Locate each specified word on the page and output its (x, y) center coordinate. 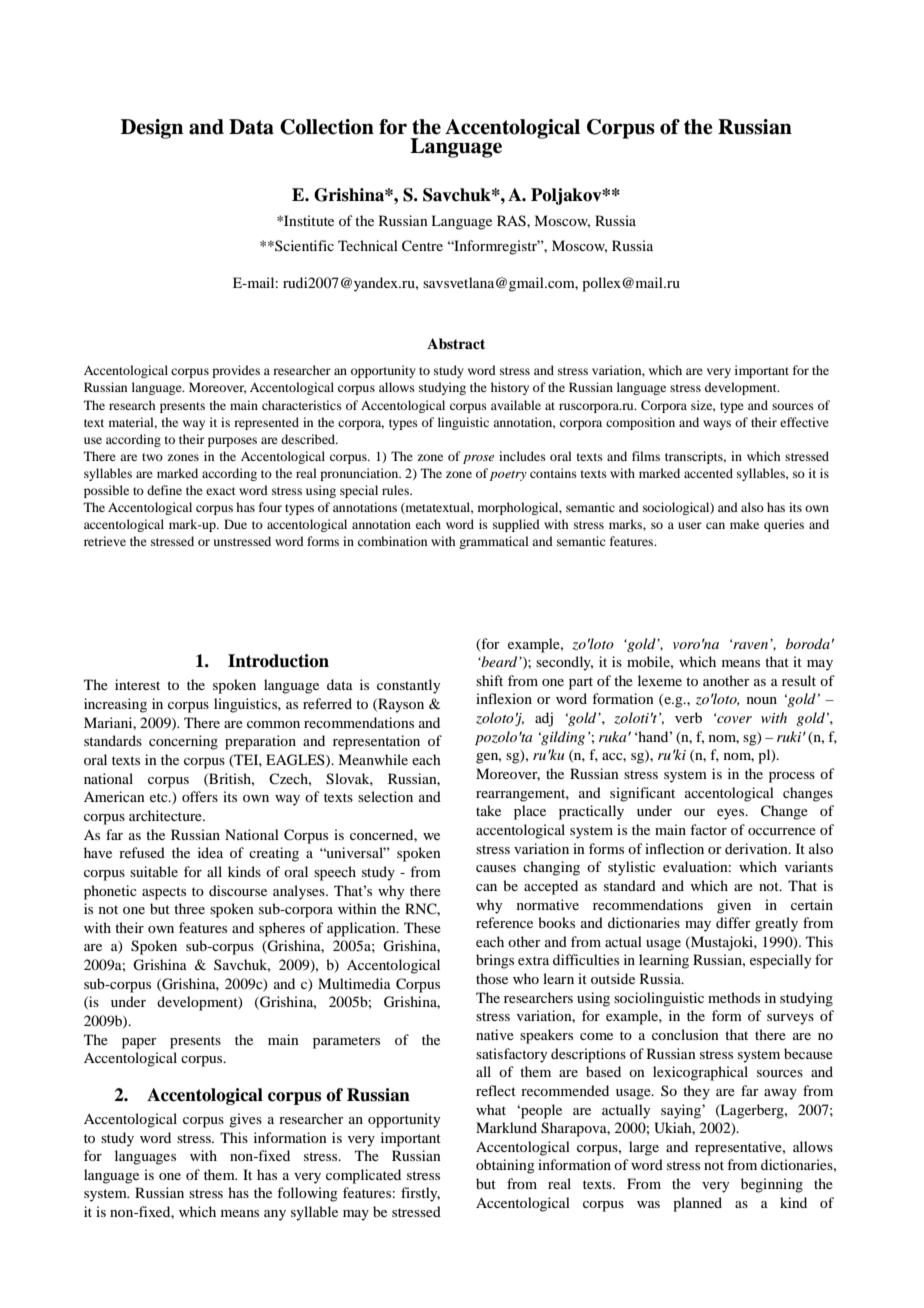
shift (489, 680)
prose (478, 459)
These (422, 927)
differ (733, 922)
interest (137, 684)
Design (152, 129)
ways (717, 425)
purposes (232, 442)
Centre (422, 246)
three (189, 908)
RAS (512, 221)
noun (762, 700)
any (275, 1215)
